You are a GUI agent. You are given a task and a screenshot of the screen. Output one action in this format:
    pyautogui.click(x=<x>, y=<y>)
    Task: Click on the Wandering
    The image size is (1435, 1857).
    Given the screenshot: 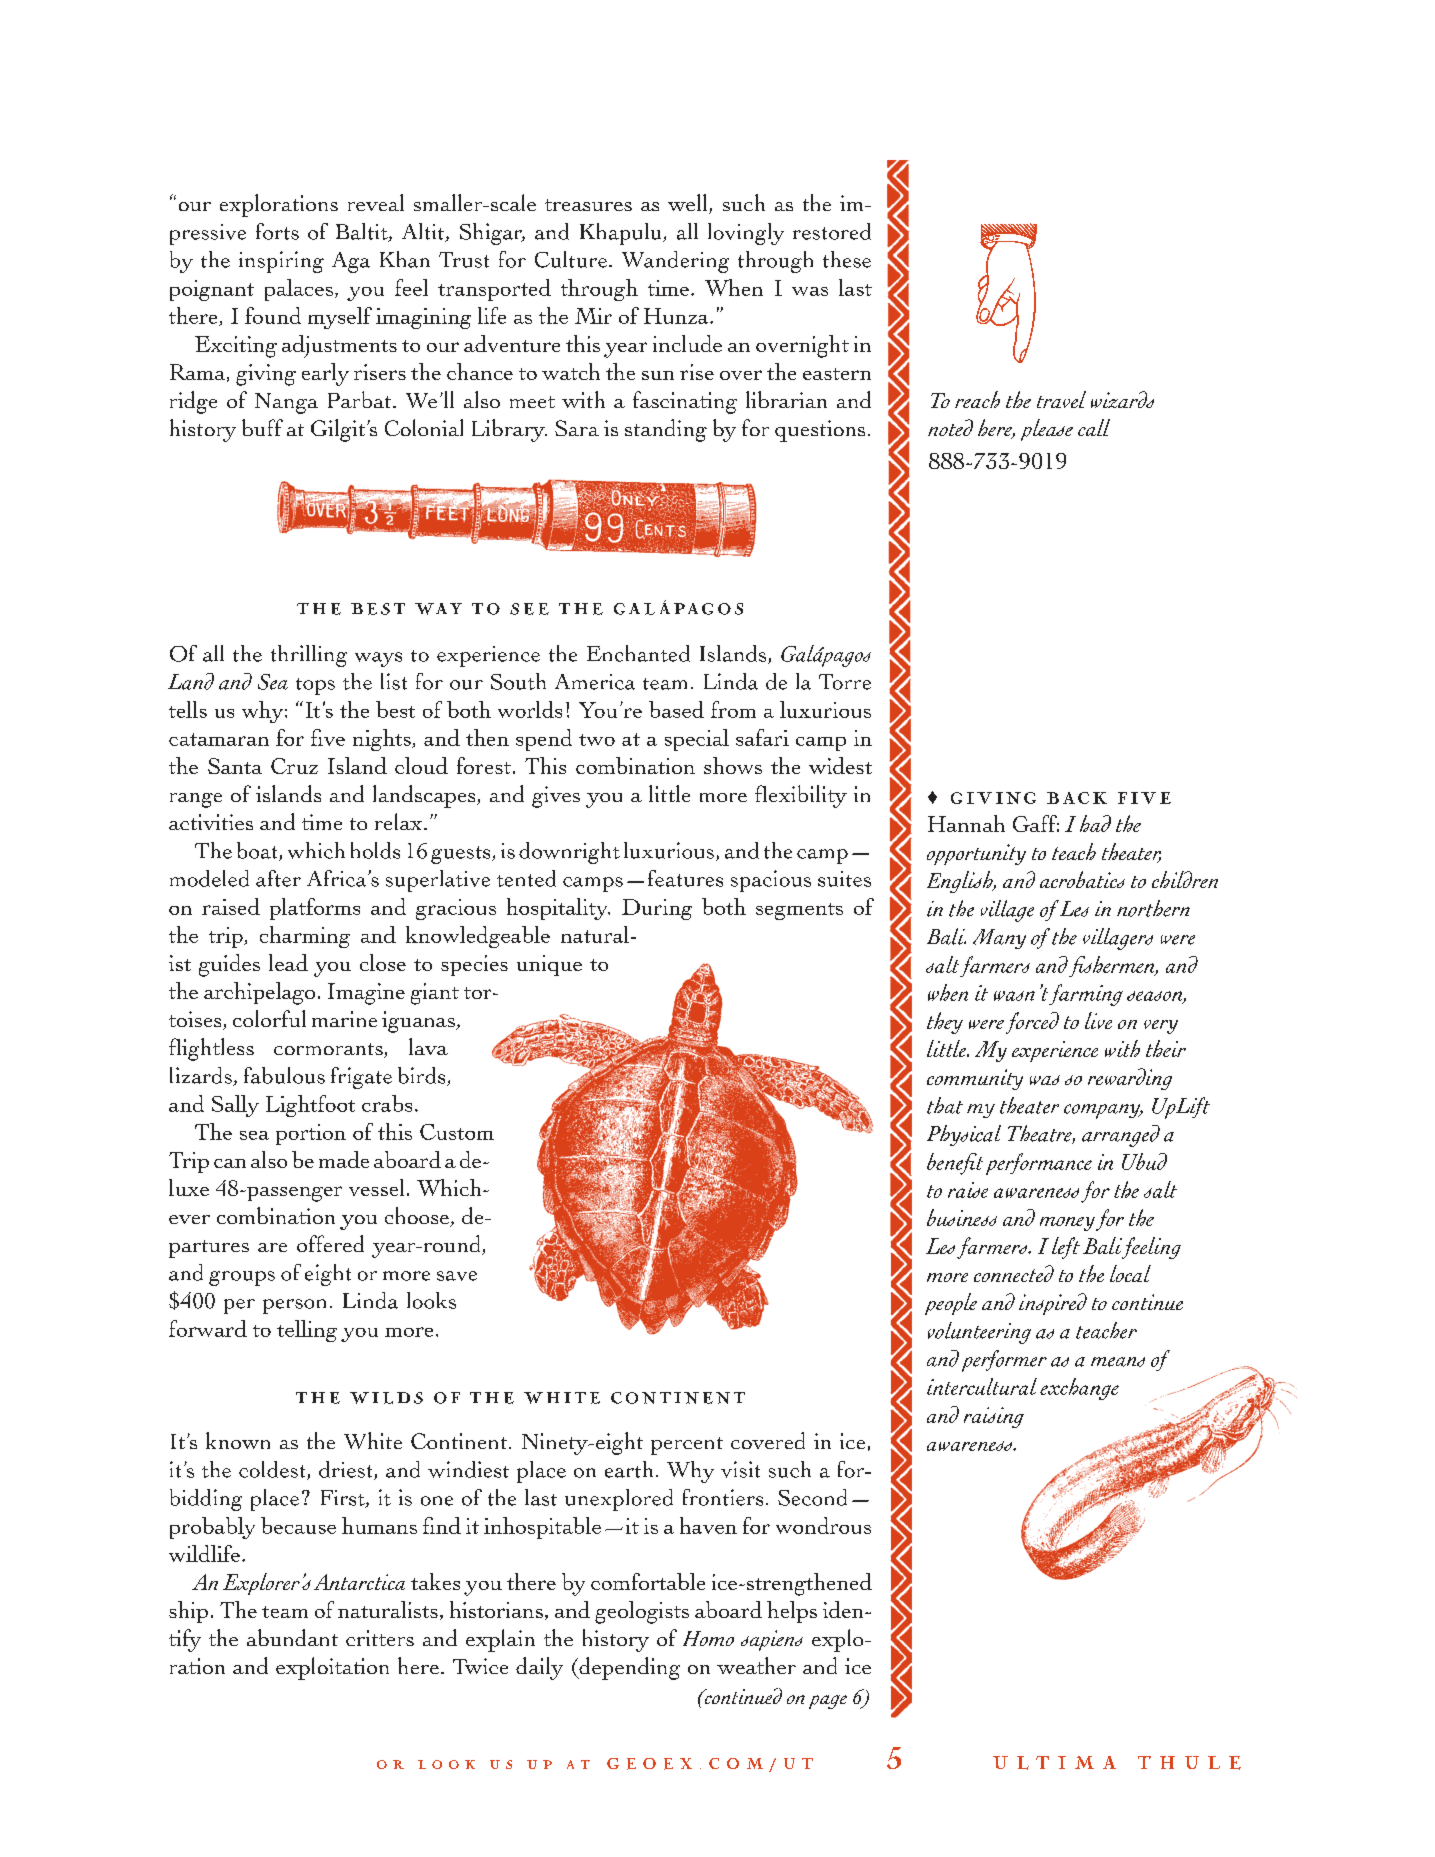 What is the action you would take?
    pyautogui.click(x=675, y=262)
